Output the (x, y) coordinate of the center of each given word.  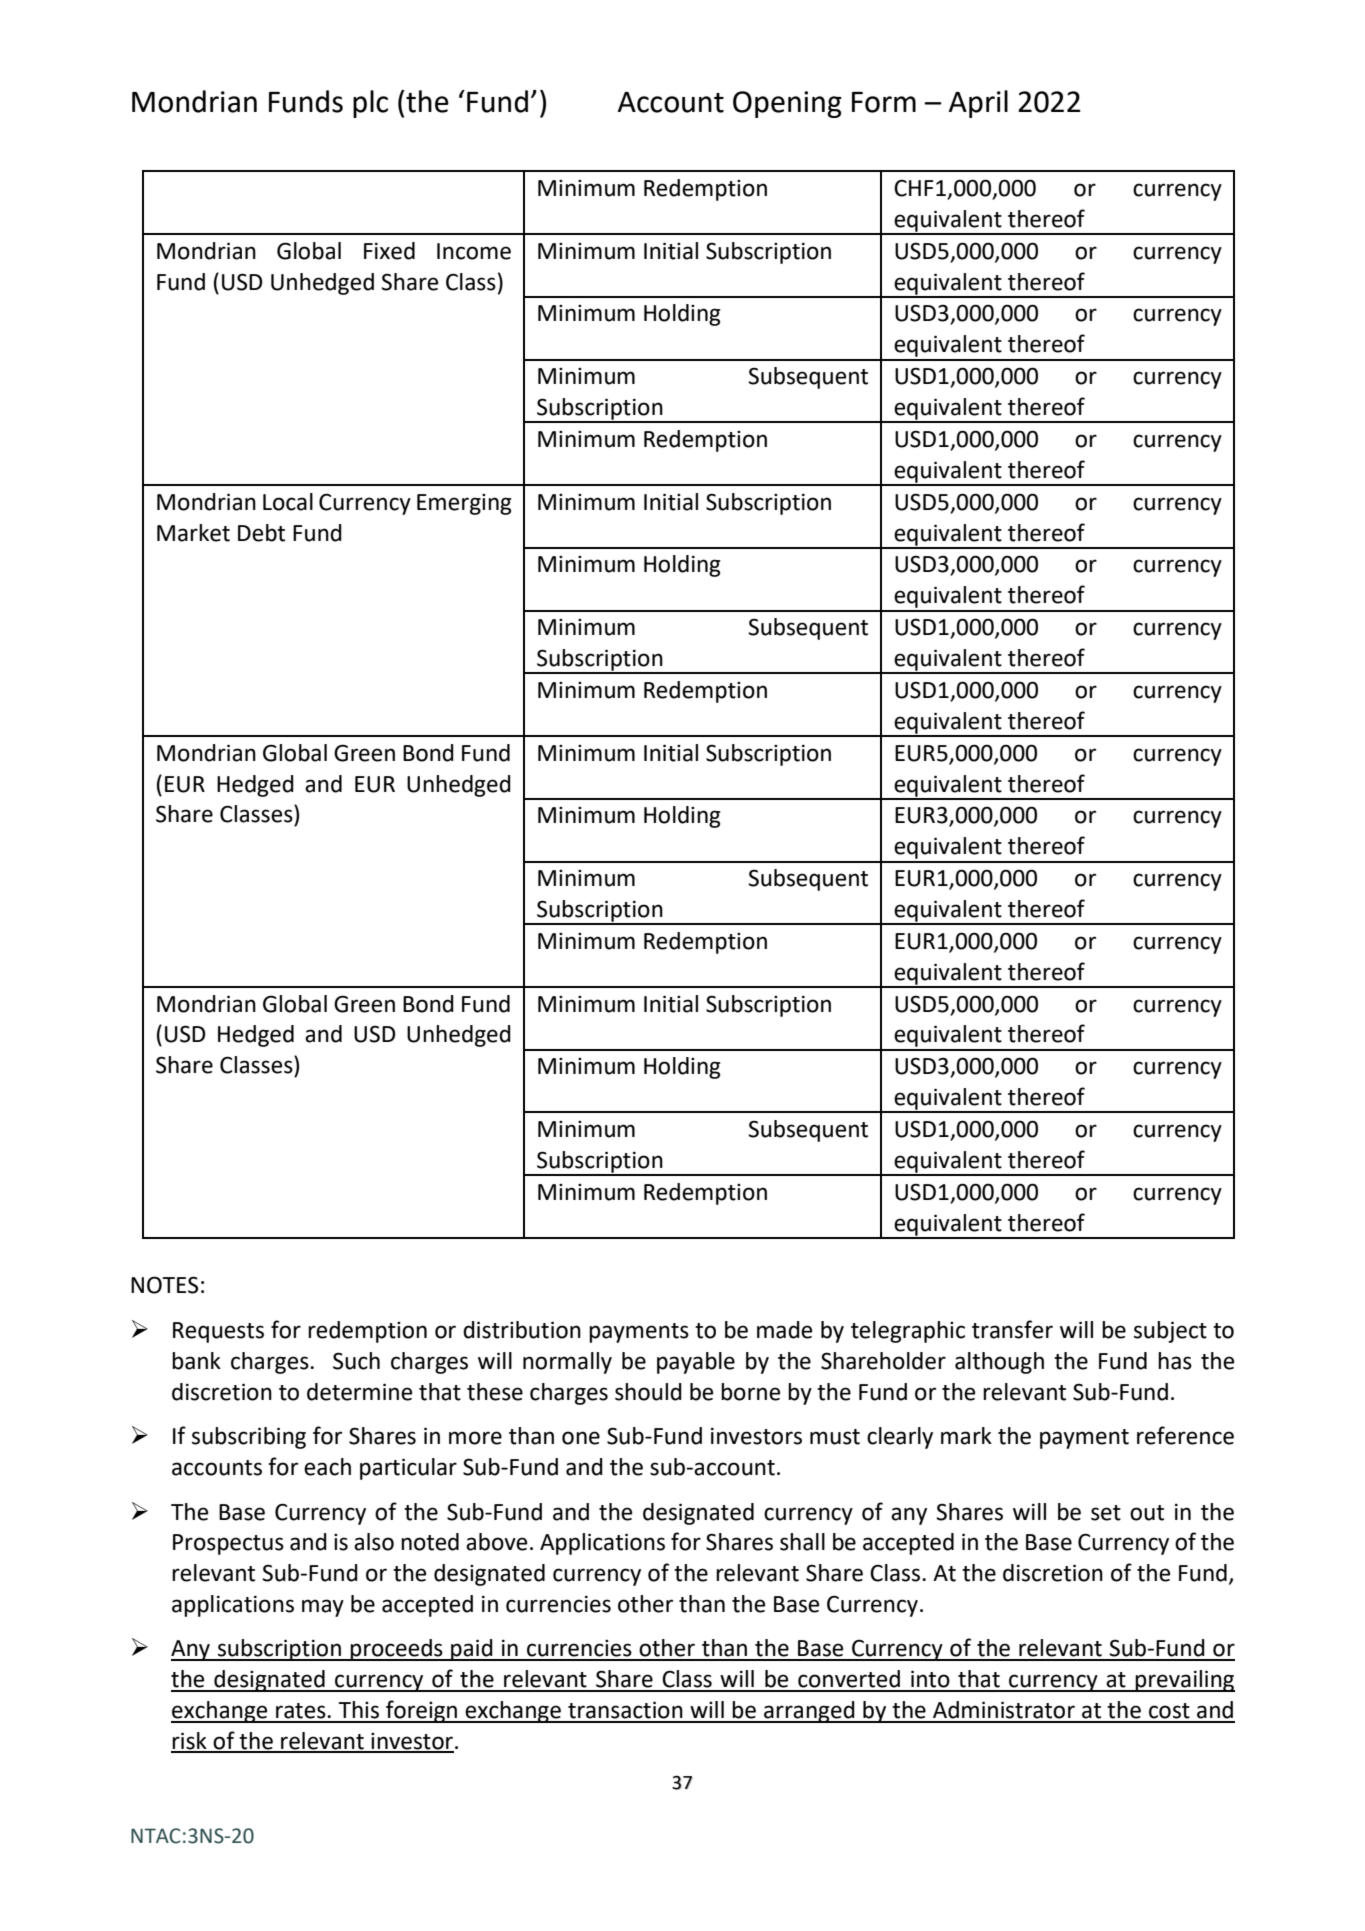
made (784, 1330)
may (323, 1608)
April (978, 104)
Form (884, 102)
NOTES (164, 1285)
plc (370, 104)
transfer (1012, 1329)
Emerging (464, 504)
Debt (261, 533)
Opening (787, 104)
